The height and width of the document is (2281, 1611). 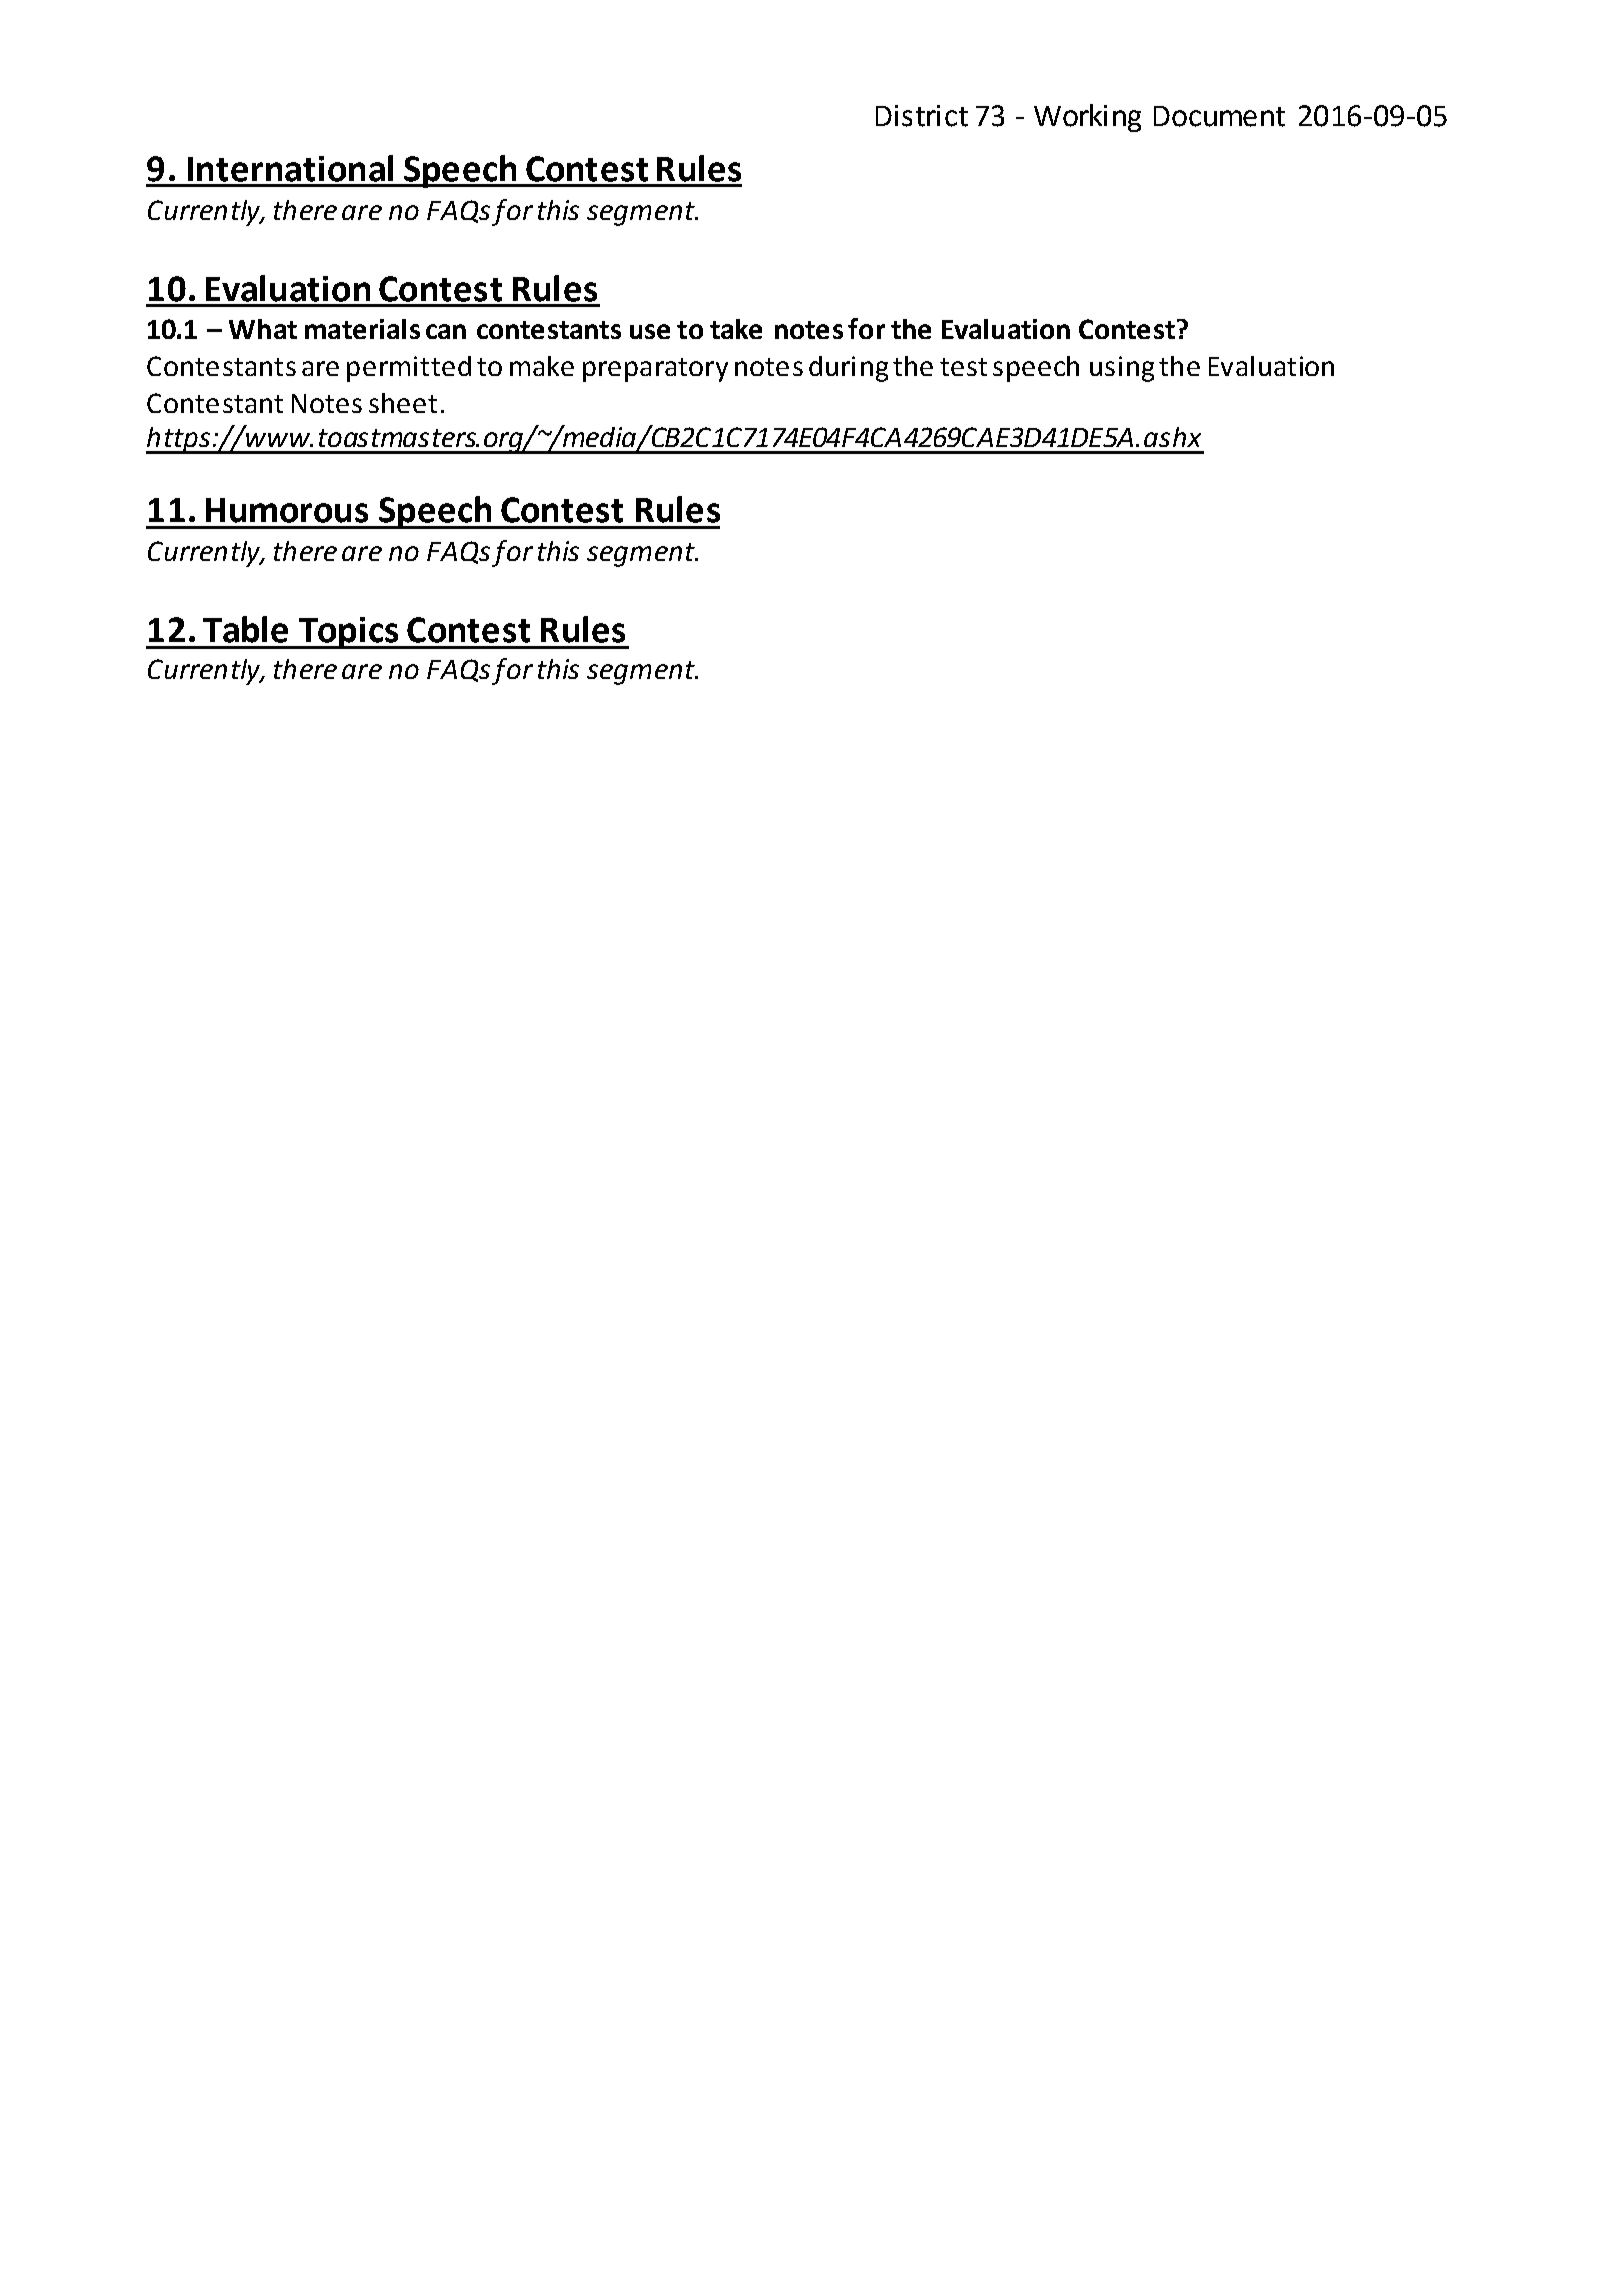 I want to click on make, so click(x=542, y=366).
